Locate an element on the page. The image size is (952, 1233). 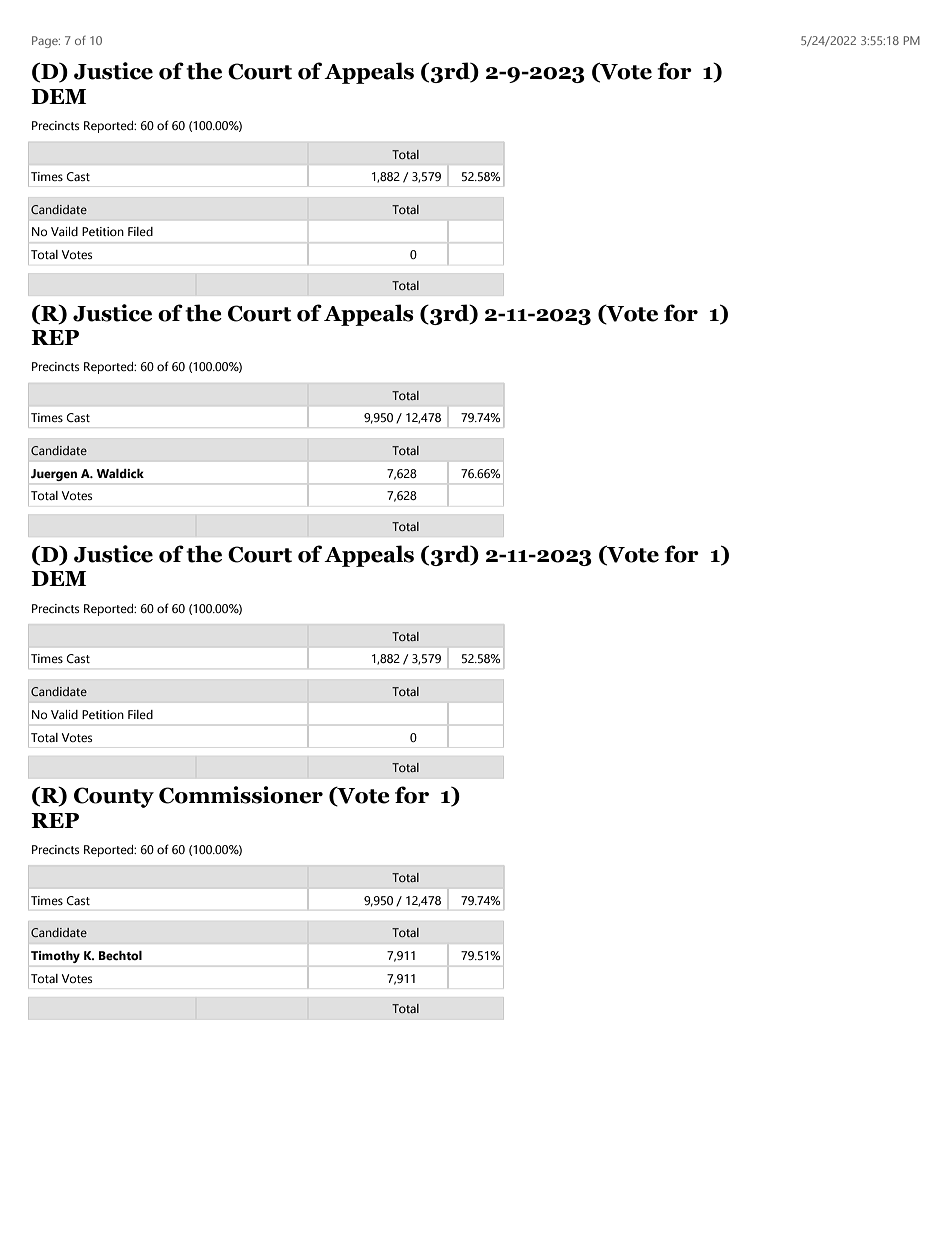
Juergen is located at coordinates (54, 475).
